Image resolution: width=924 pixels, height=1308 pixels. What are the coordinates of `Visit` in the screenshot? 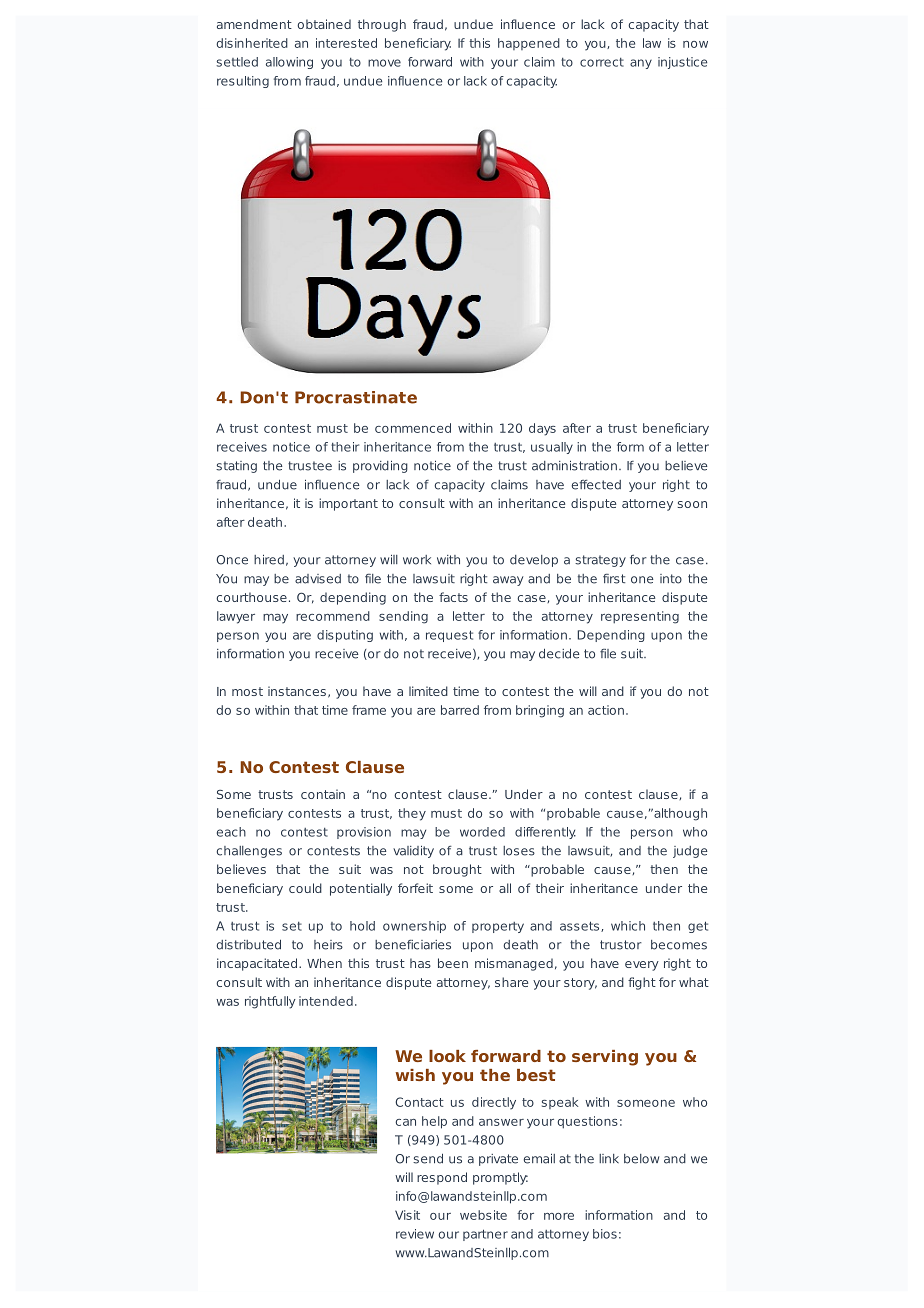 It's located at (407, 1215).
